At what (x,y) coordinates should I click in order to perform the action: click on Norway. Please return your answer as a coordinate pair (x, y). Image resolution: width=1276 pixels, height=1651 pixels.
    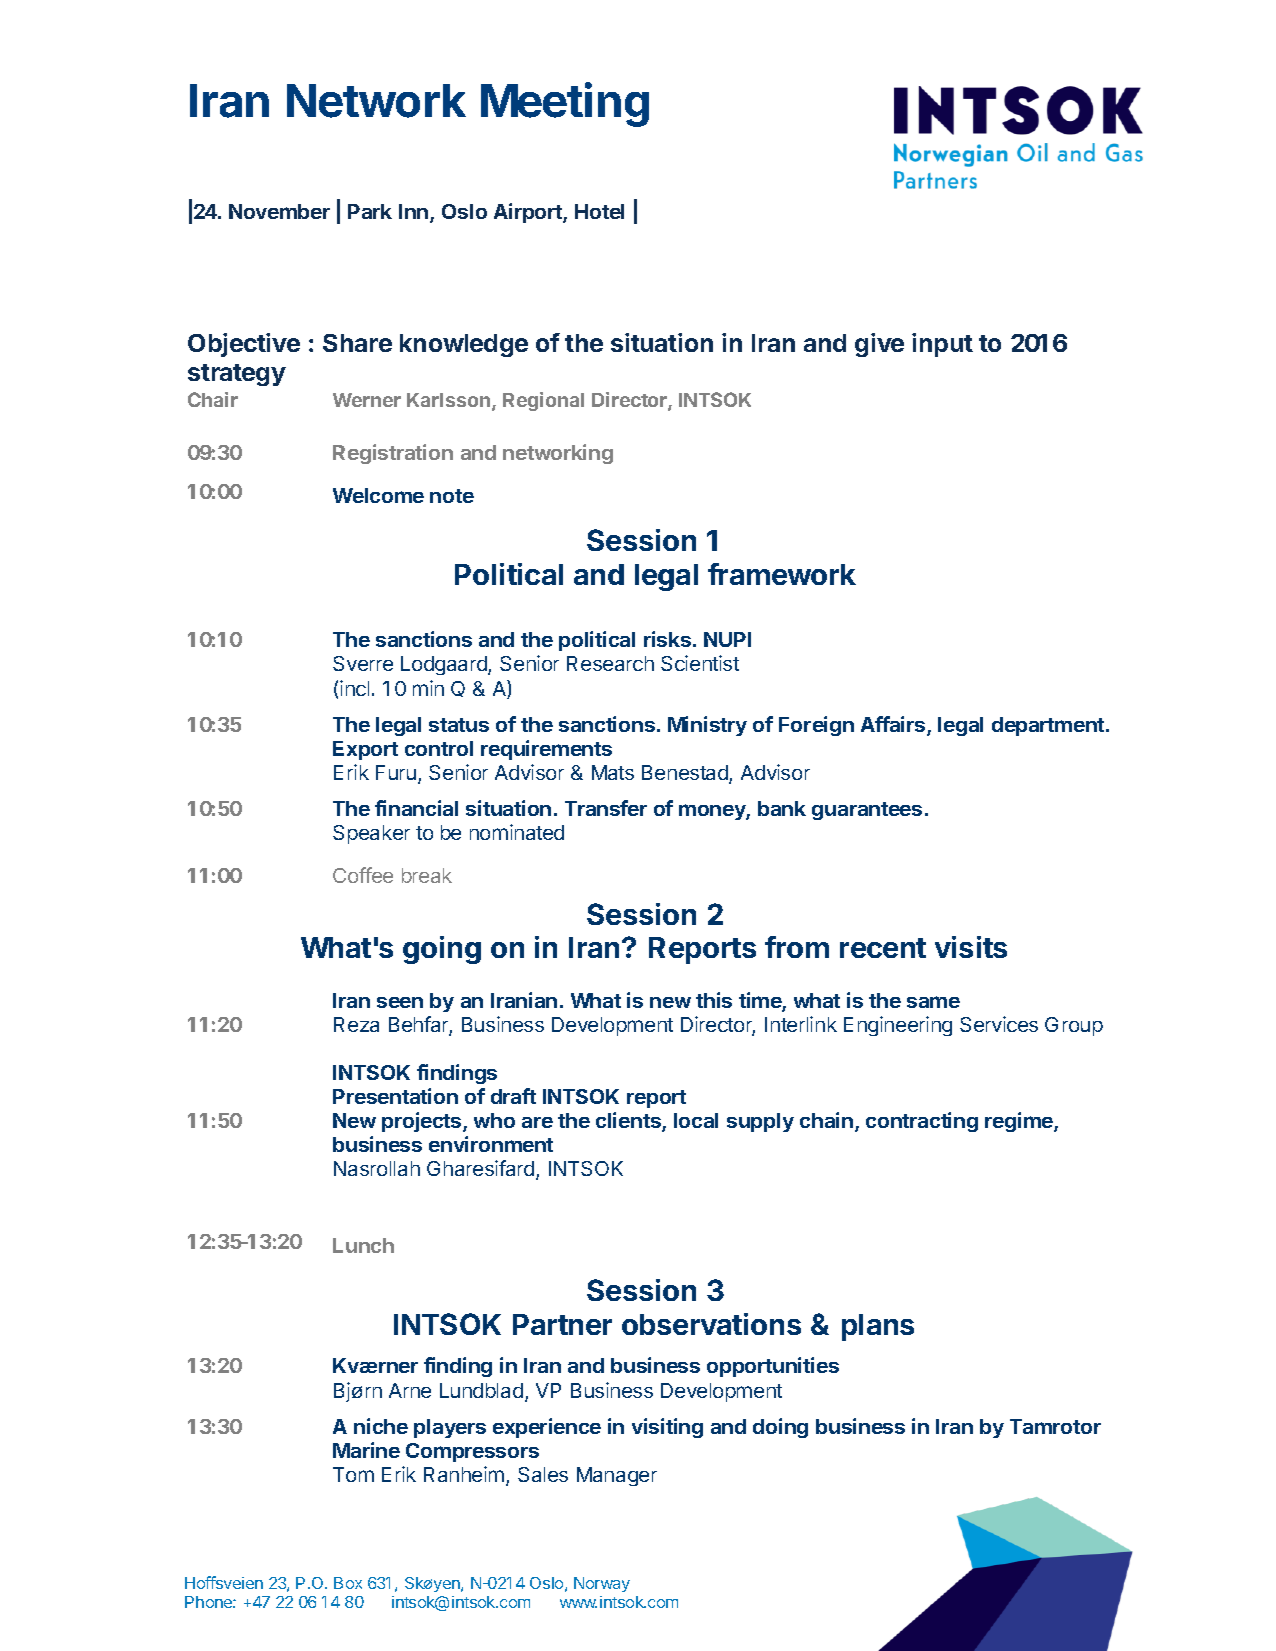
    Looking at the image, I should click on (602, 1584).
